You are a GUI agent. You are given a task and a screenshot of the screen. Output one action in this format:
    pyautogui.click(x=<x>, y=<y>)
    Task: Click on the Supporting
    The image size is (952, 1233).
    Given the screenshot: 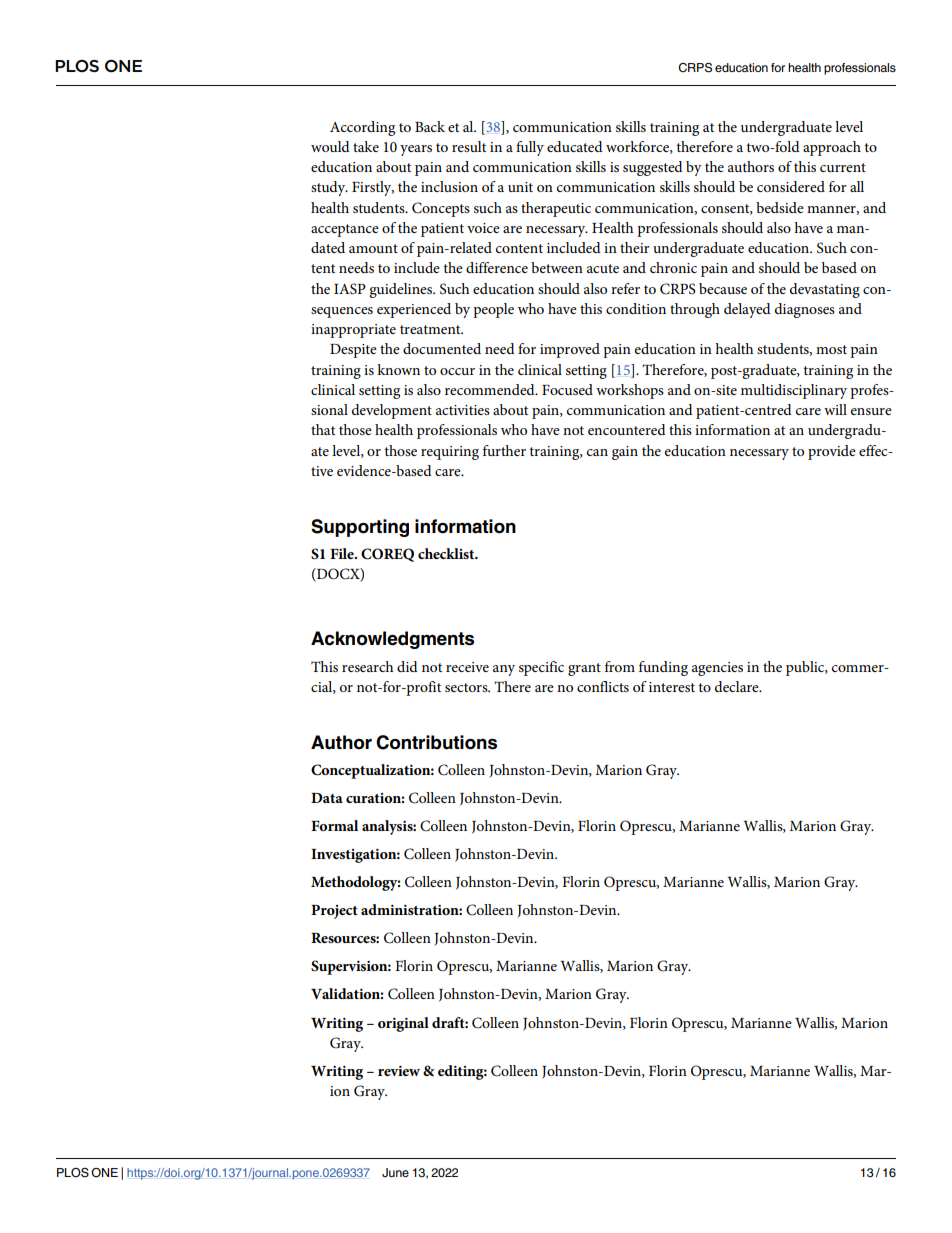 What is the action you would take?
    pyautogui.click(x=360, y=528)
